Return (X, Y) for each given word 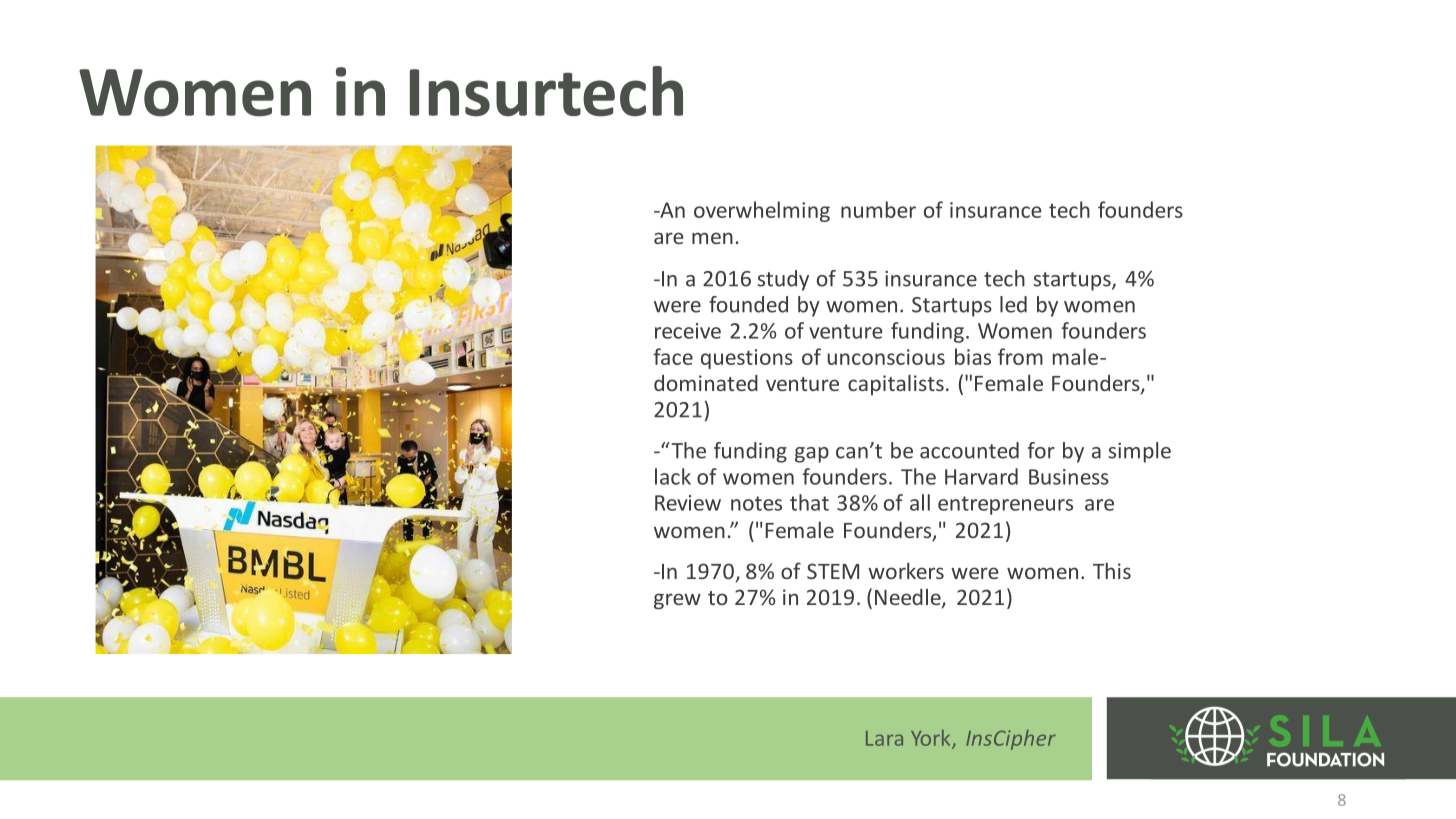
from (1020, 356)
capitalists (896, 384)
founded (748, 304)
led (1013, 304)
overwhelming (762, 211)
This (1112, 571)
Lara (884, 738)
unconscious (886, 357)
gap (812, 455)
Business (1069, 477)
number (878, 209)
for (1041, 450)
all (920, 502)
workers (906, 571)
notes (756, 503)
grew (677, 601)
